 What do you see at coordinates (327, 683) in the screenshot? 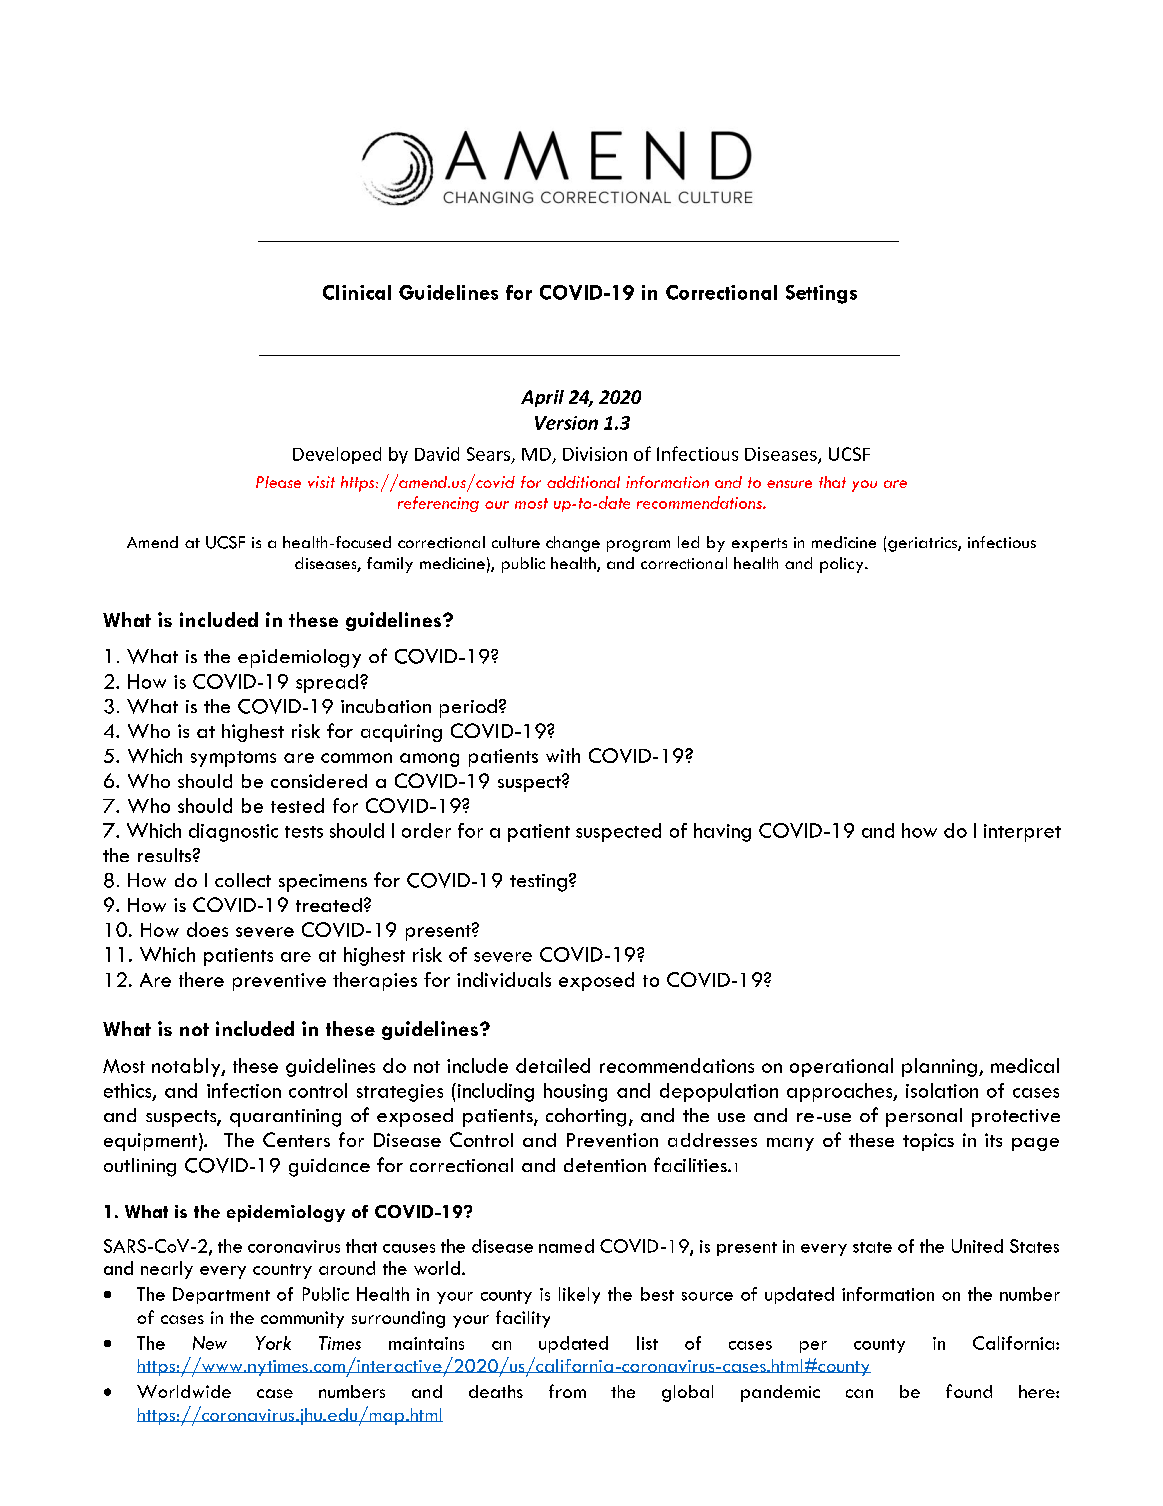
I see `spread` at bounding box center [327, 683].
